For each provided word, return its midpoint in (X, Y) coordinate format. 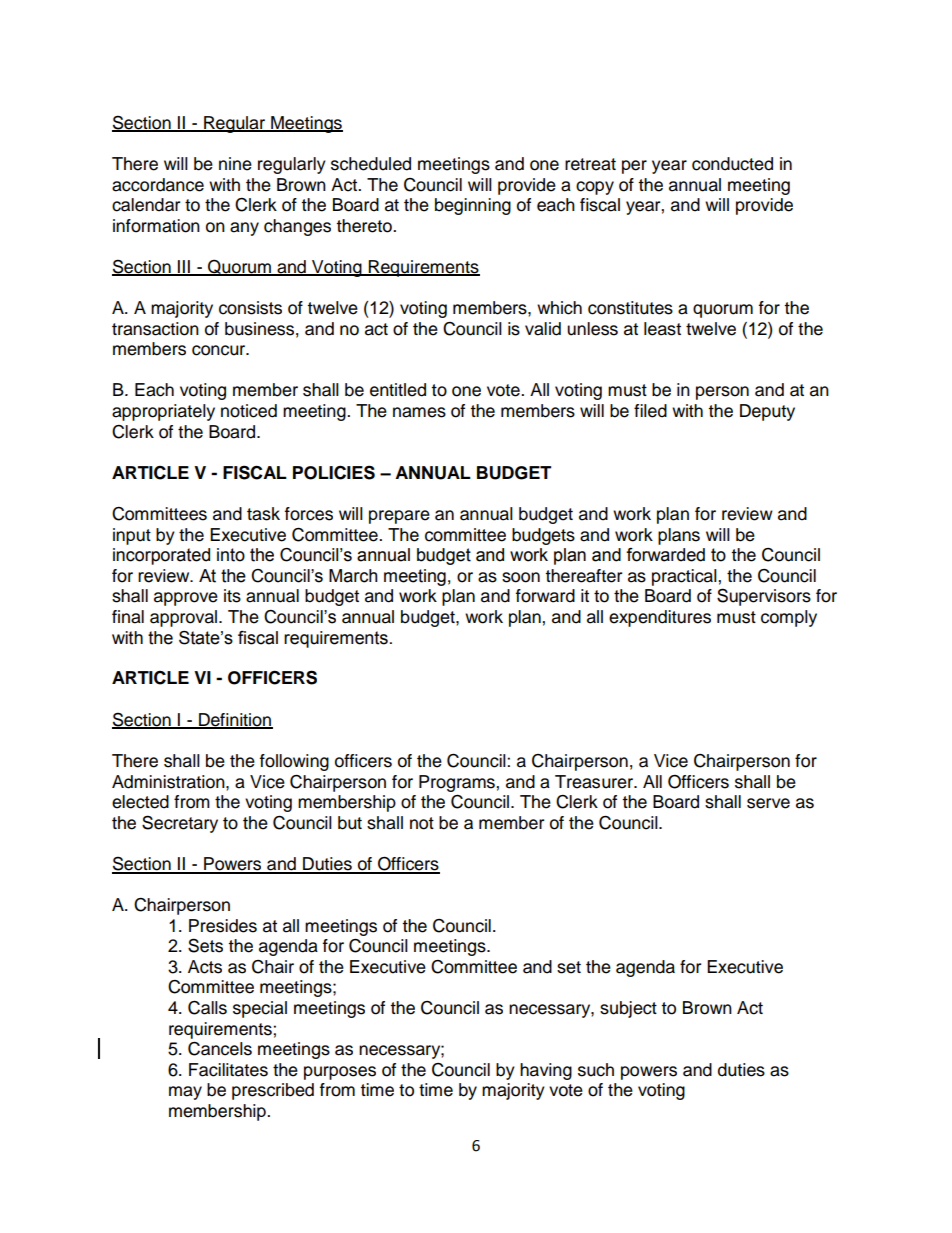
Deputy (767, 412)
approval (185, 618)
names (419, 412)
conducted (732, 164)
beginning (473, 206)
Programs (458, 783)
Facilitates (228, 1070)
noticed (249, 411)
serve (768, 803)
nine (235, 164)
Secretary (180, 824)
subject (628, 1009)
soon (521, 577)
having (546, 1071)
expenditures (660, 618)
